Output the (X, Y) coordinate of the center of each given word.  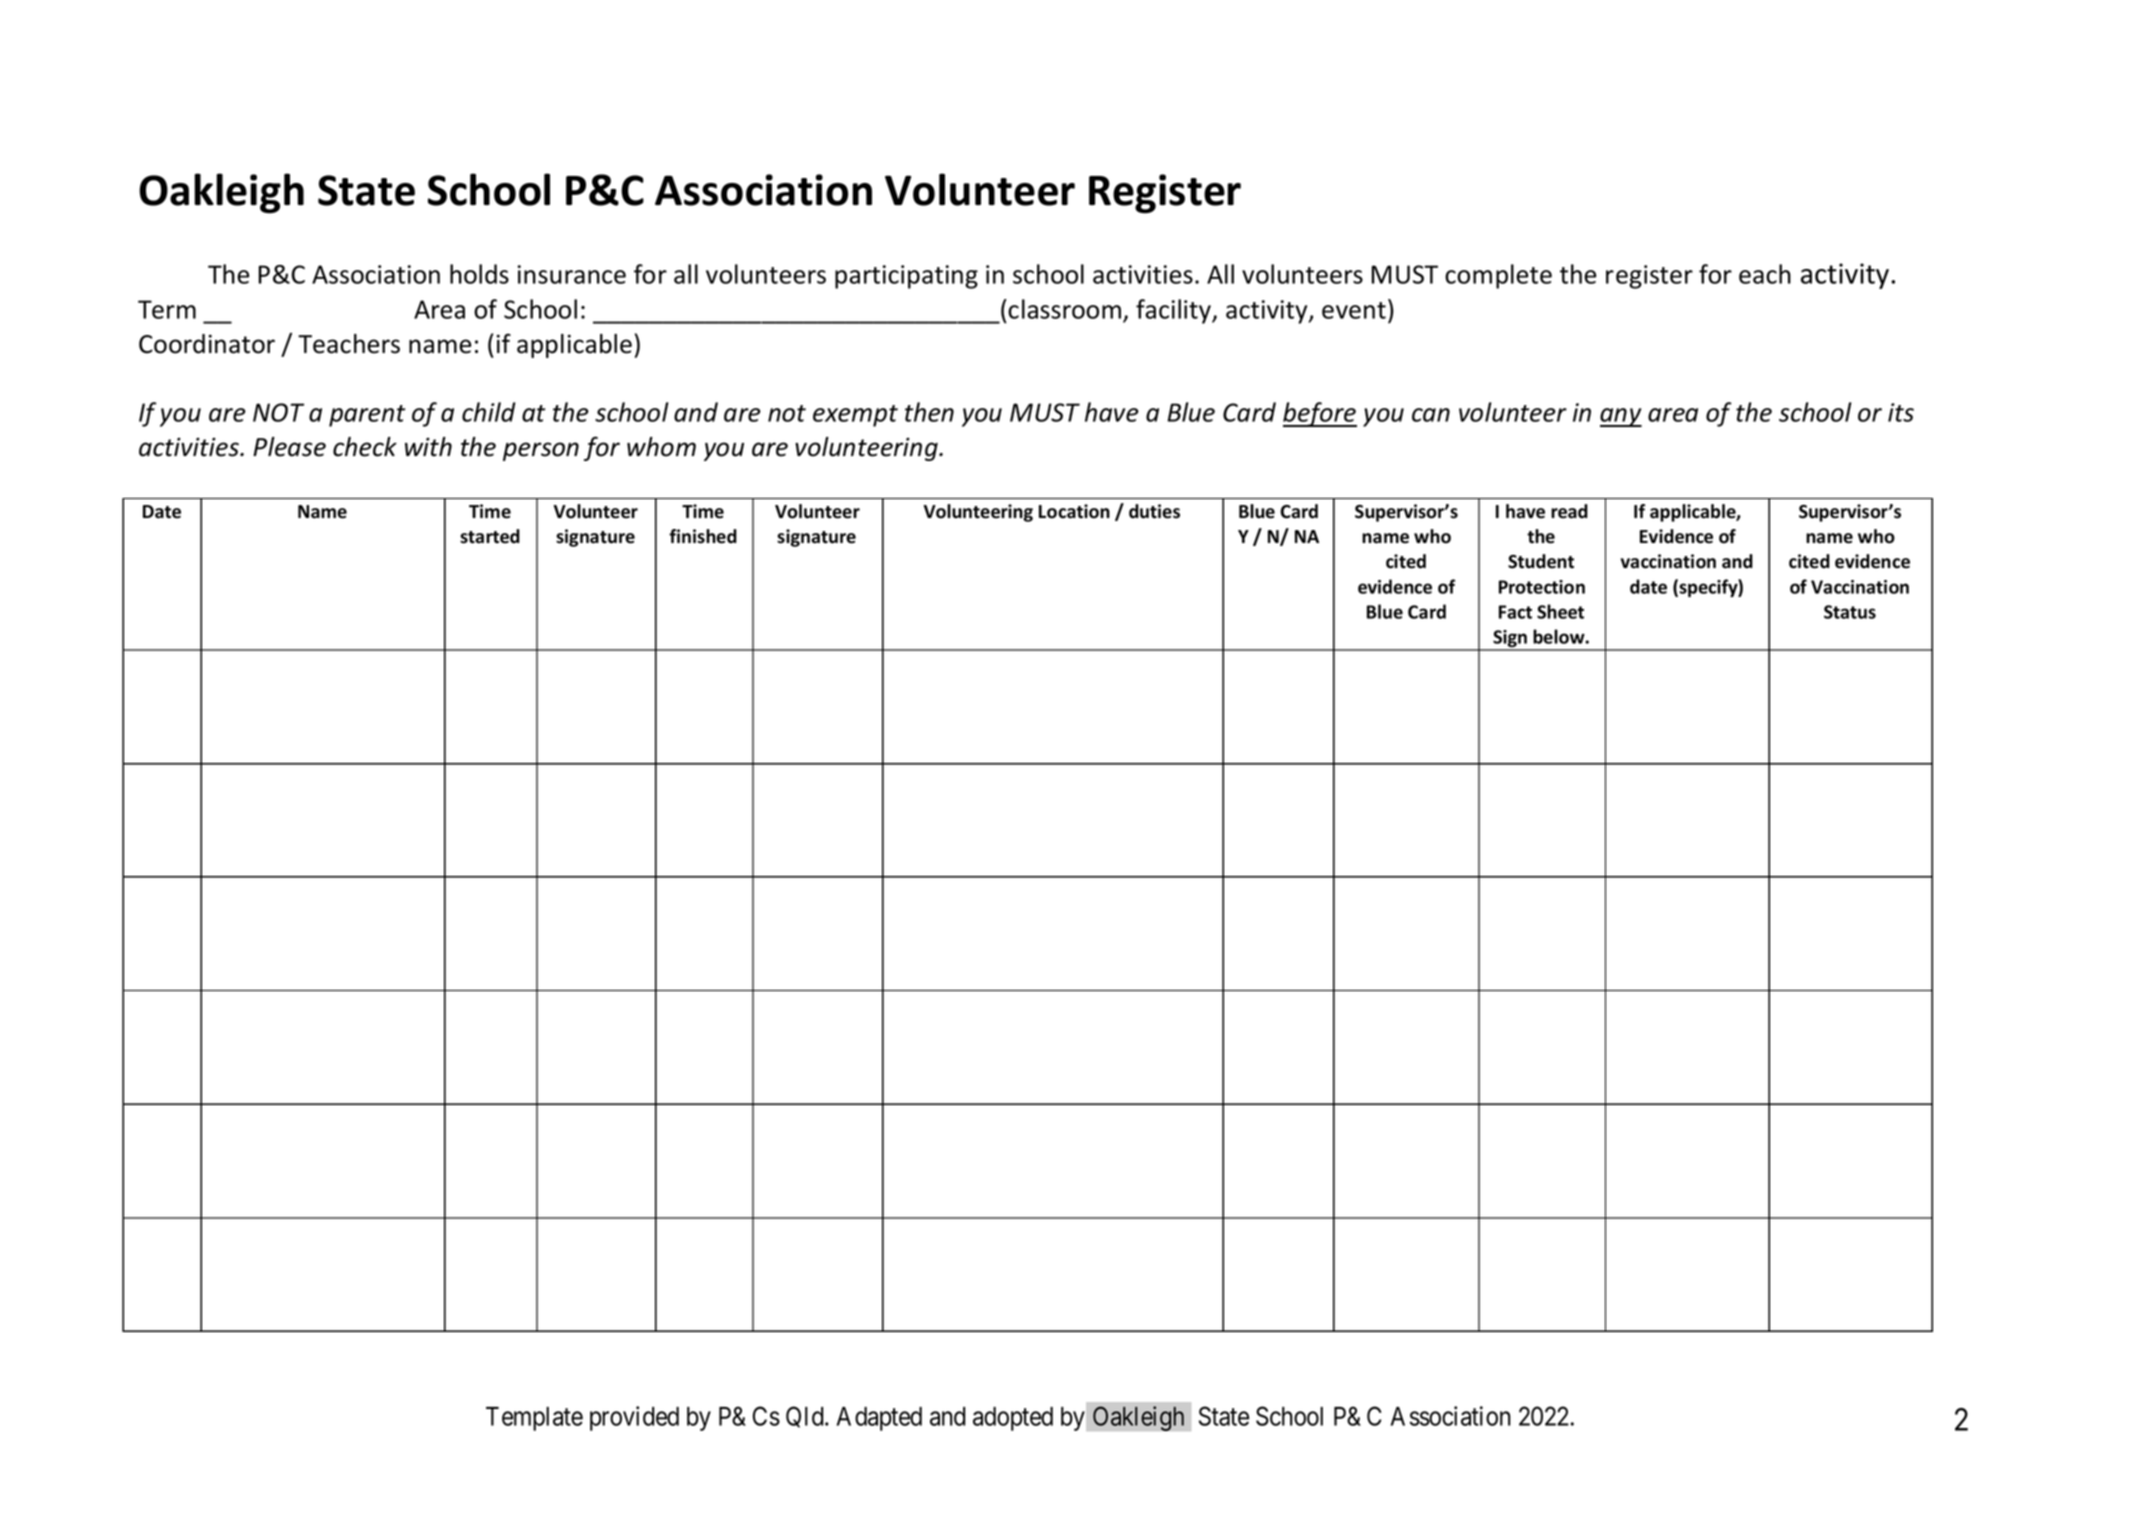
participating (906, 277)
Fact (1515, 612)
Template (534, 1419)
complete (1498, 276)
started (490, 536)
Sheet (1560, 611)
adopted (1013, 1419)
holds (479, 274)
